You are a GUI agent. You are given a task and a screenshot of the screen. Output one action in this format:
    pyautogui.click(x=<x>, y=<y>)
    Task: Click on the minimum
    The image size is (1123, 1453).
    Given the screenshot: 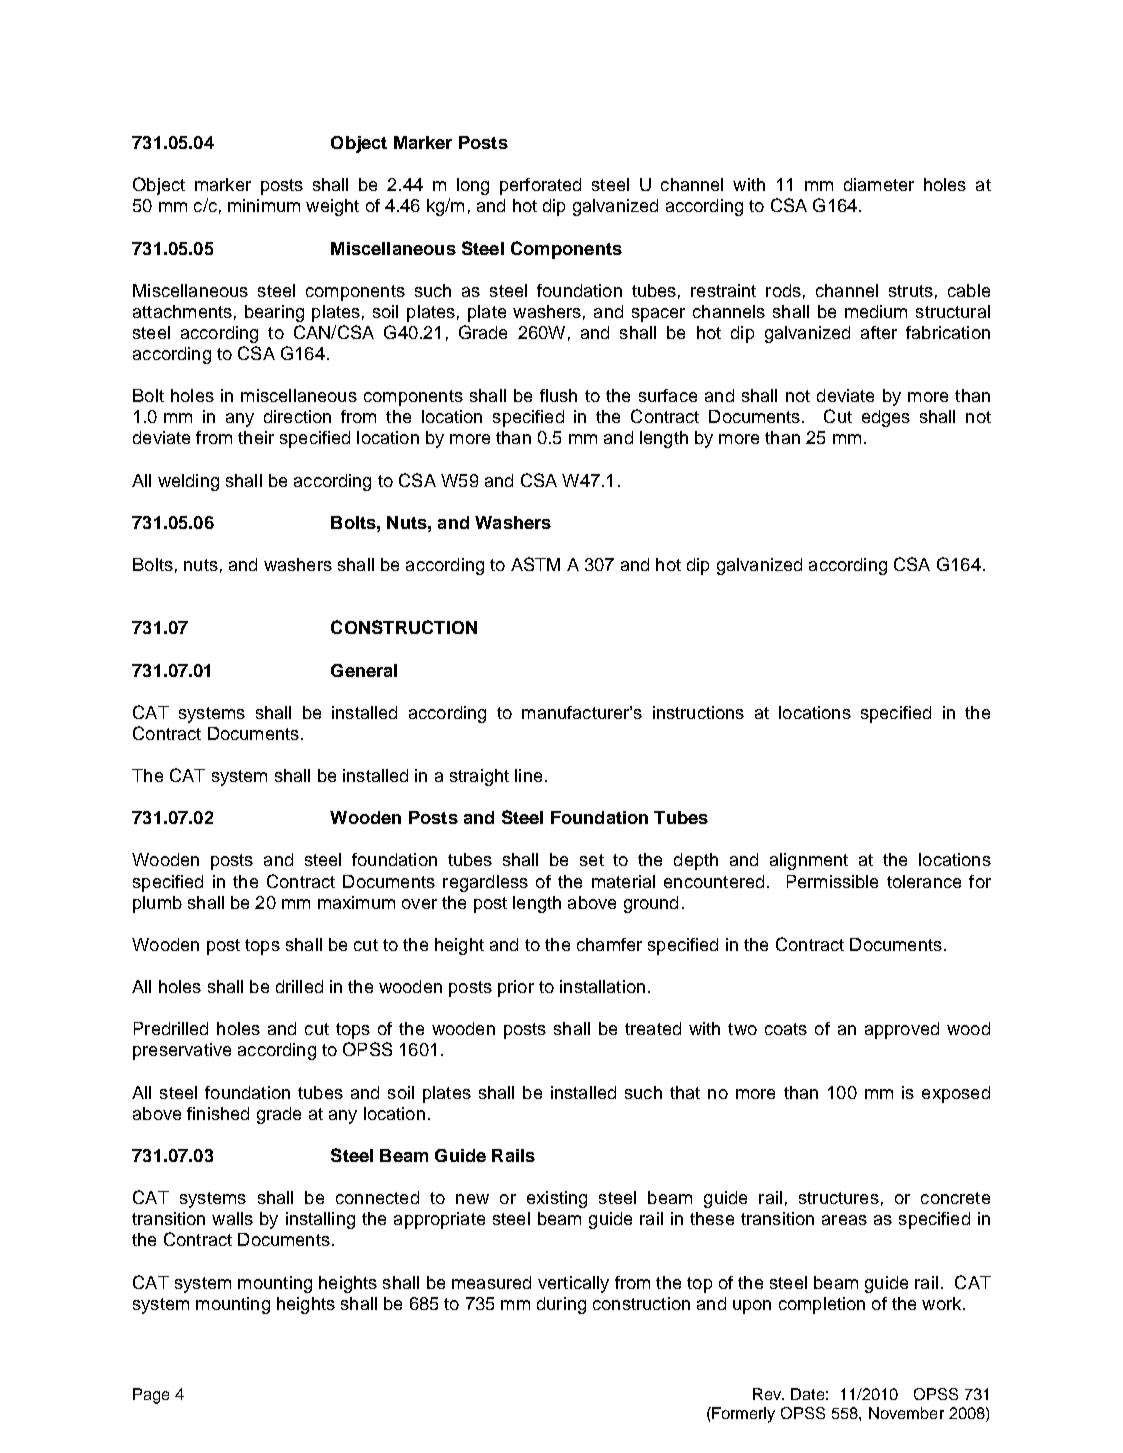 What is the action you would take?
    pyautogui.click(x=264, y=205)
